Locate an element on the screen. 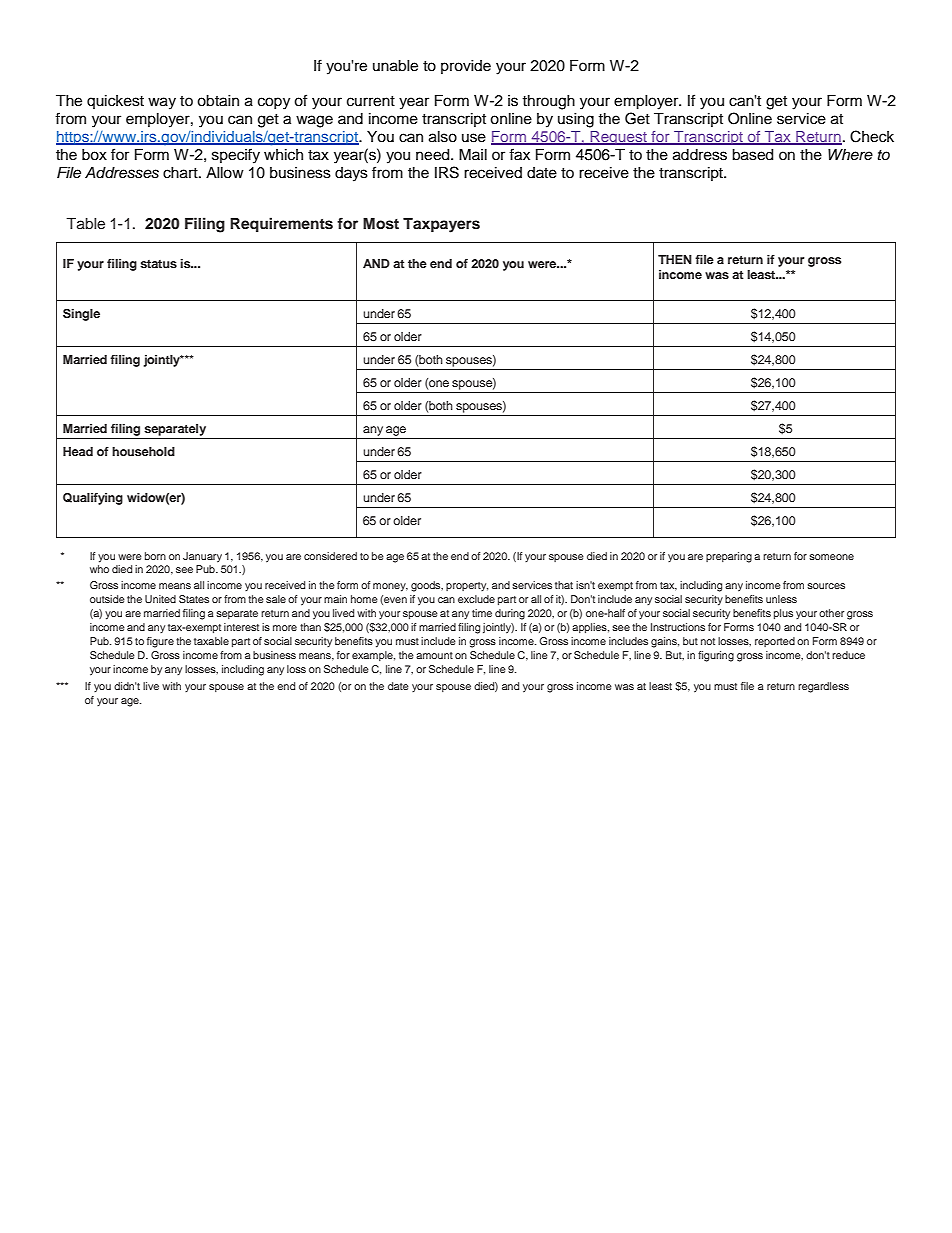 This screenshot has width=952, height=1233. preparing is located at coordinates (729, 557).
